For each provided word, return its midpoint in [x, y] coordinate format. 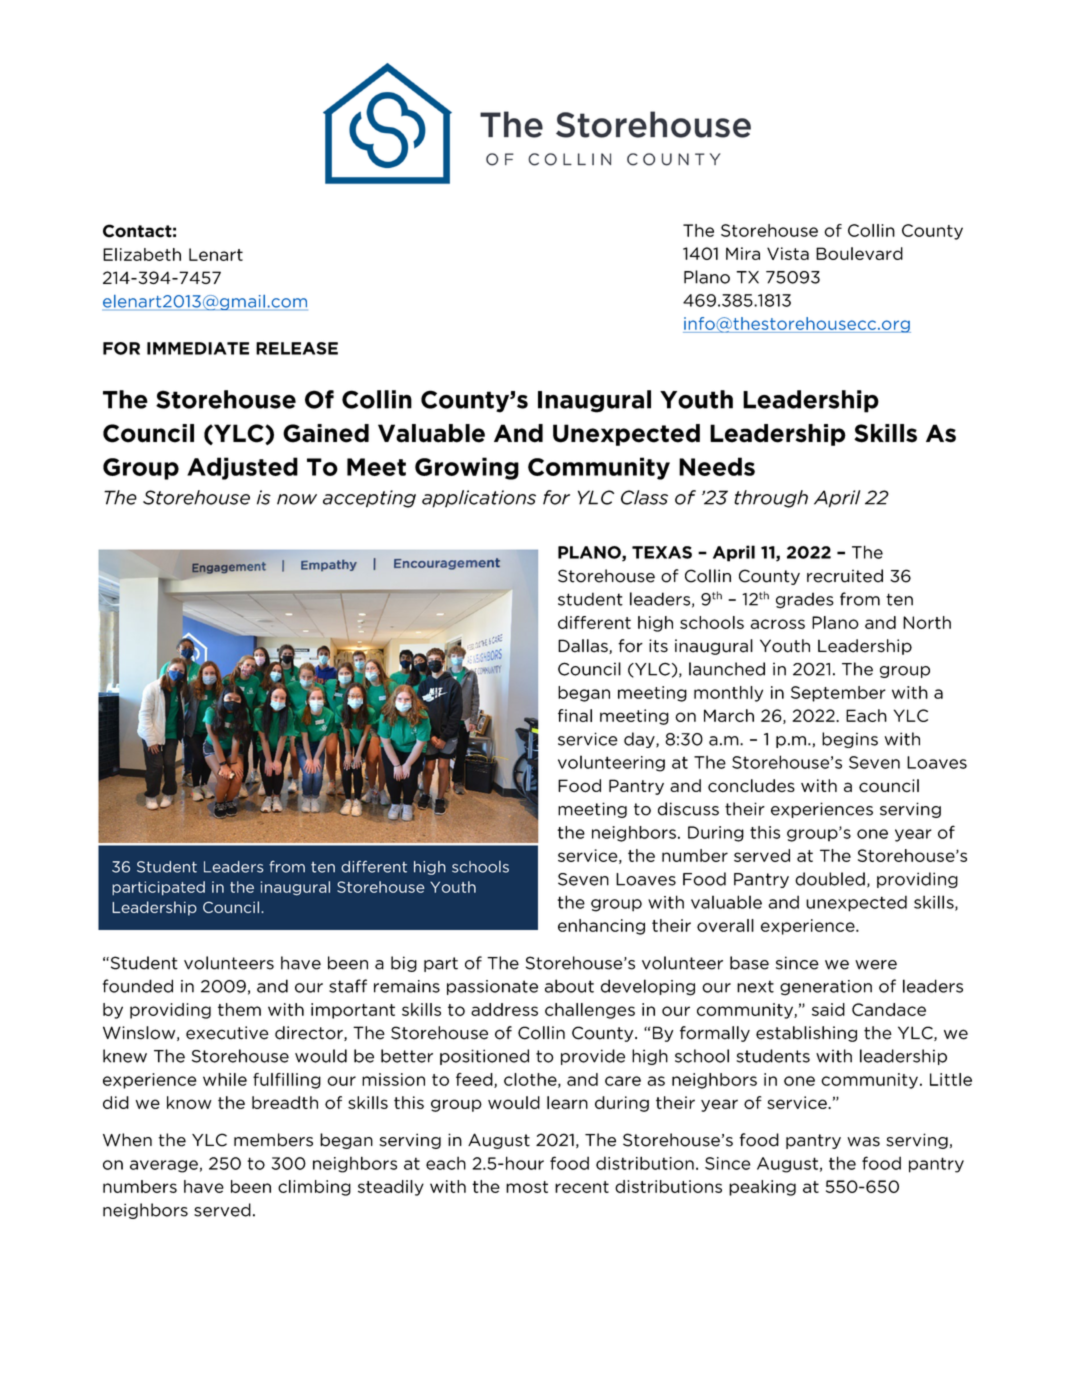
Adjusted [242, 468]
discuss [688, 809]
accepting [369, 499]
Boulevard [859, 253]
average [164, 1166]
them [239, 1009]
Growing [467, 468]
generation [826, 988]
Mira [743, 253]
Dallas [584, 646]
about [569, 986]
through [771, 499]
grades [805, 600]
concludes [751, 785]
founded [138, 986]
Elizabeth [142, 254]
